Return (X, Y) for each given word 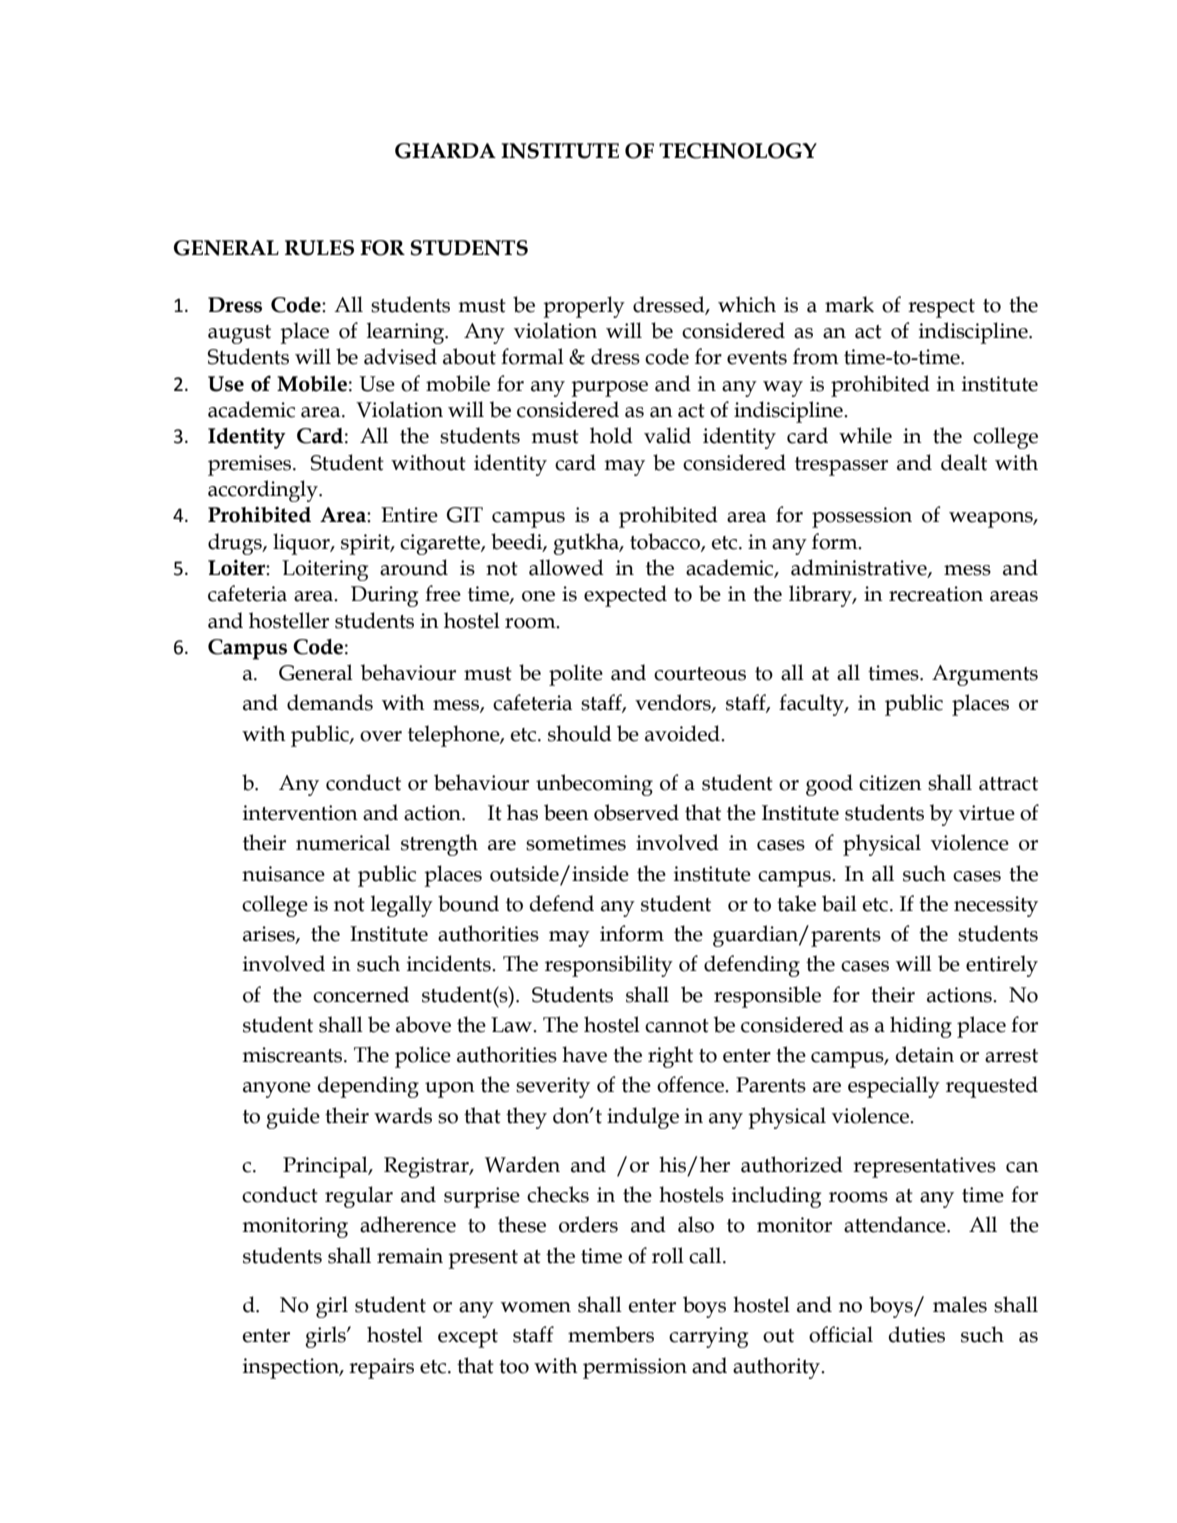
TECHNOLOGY (738, 151)
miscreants (293, 1055)
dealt (964, 462)
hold (611, 435)
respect (941, 308)
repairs (381, 1368)
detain (925, 1054)
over (381, 736)
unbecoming (594, 785)
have (584, 1054)
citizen (890, 783)
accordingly (264, 491)
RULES (319, 248)
